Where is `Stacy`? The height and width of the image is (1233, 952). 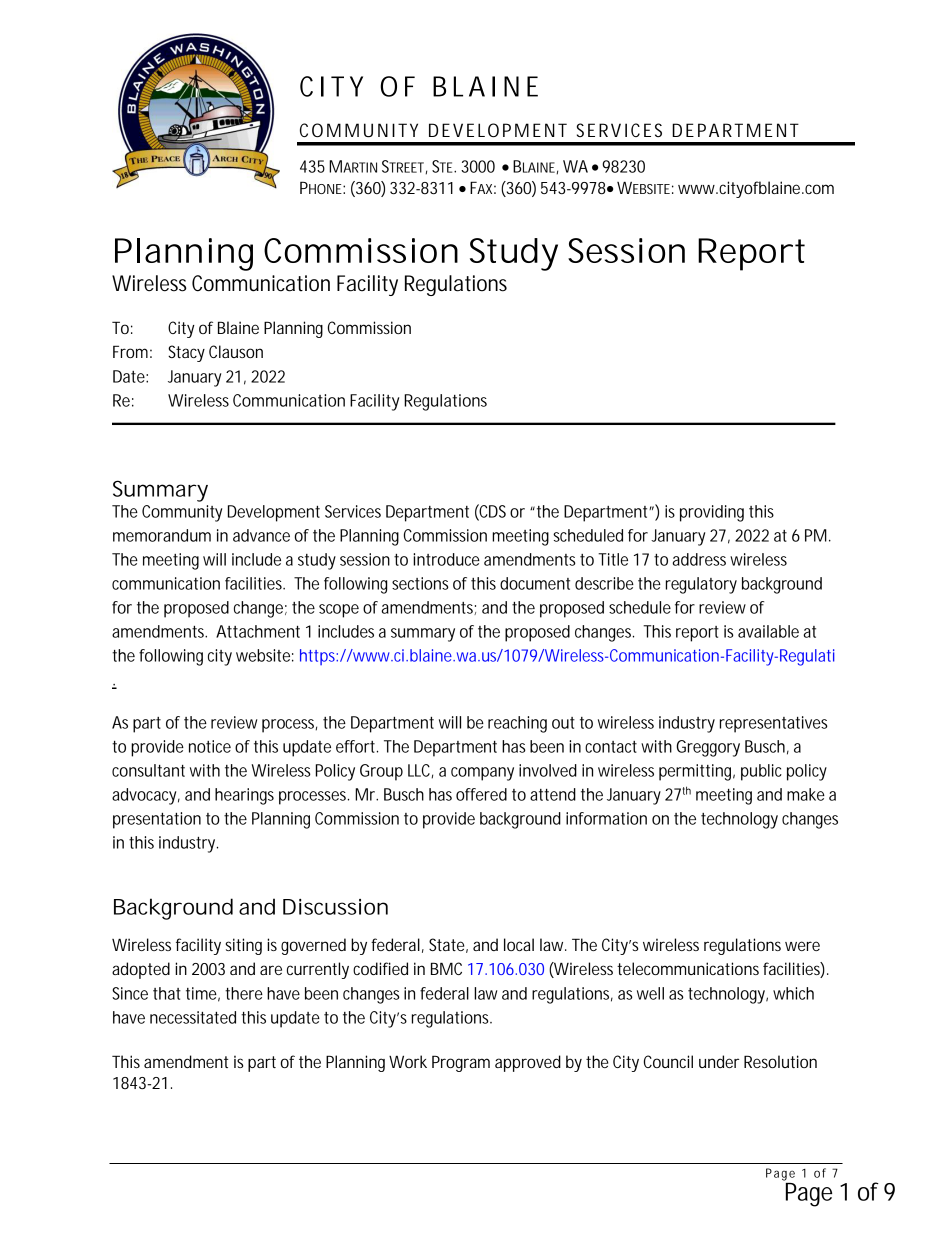
Stacy is located at coordinates (186, 353).
